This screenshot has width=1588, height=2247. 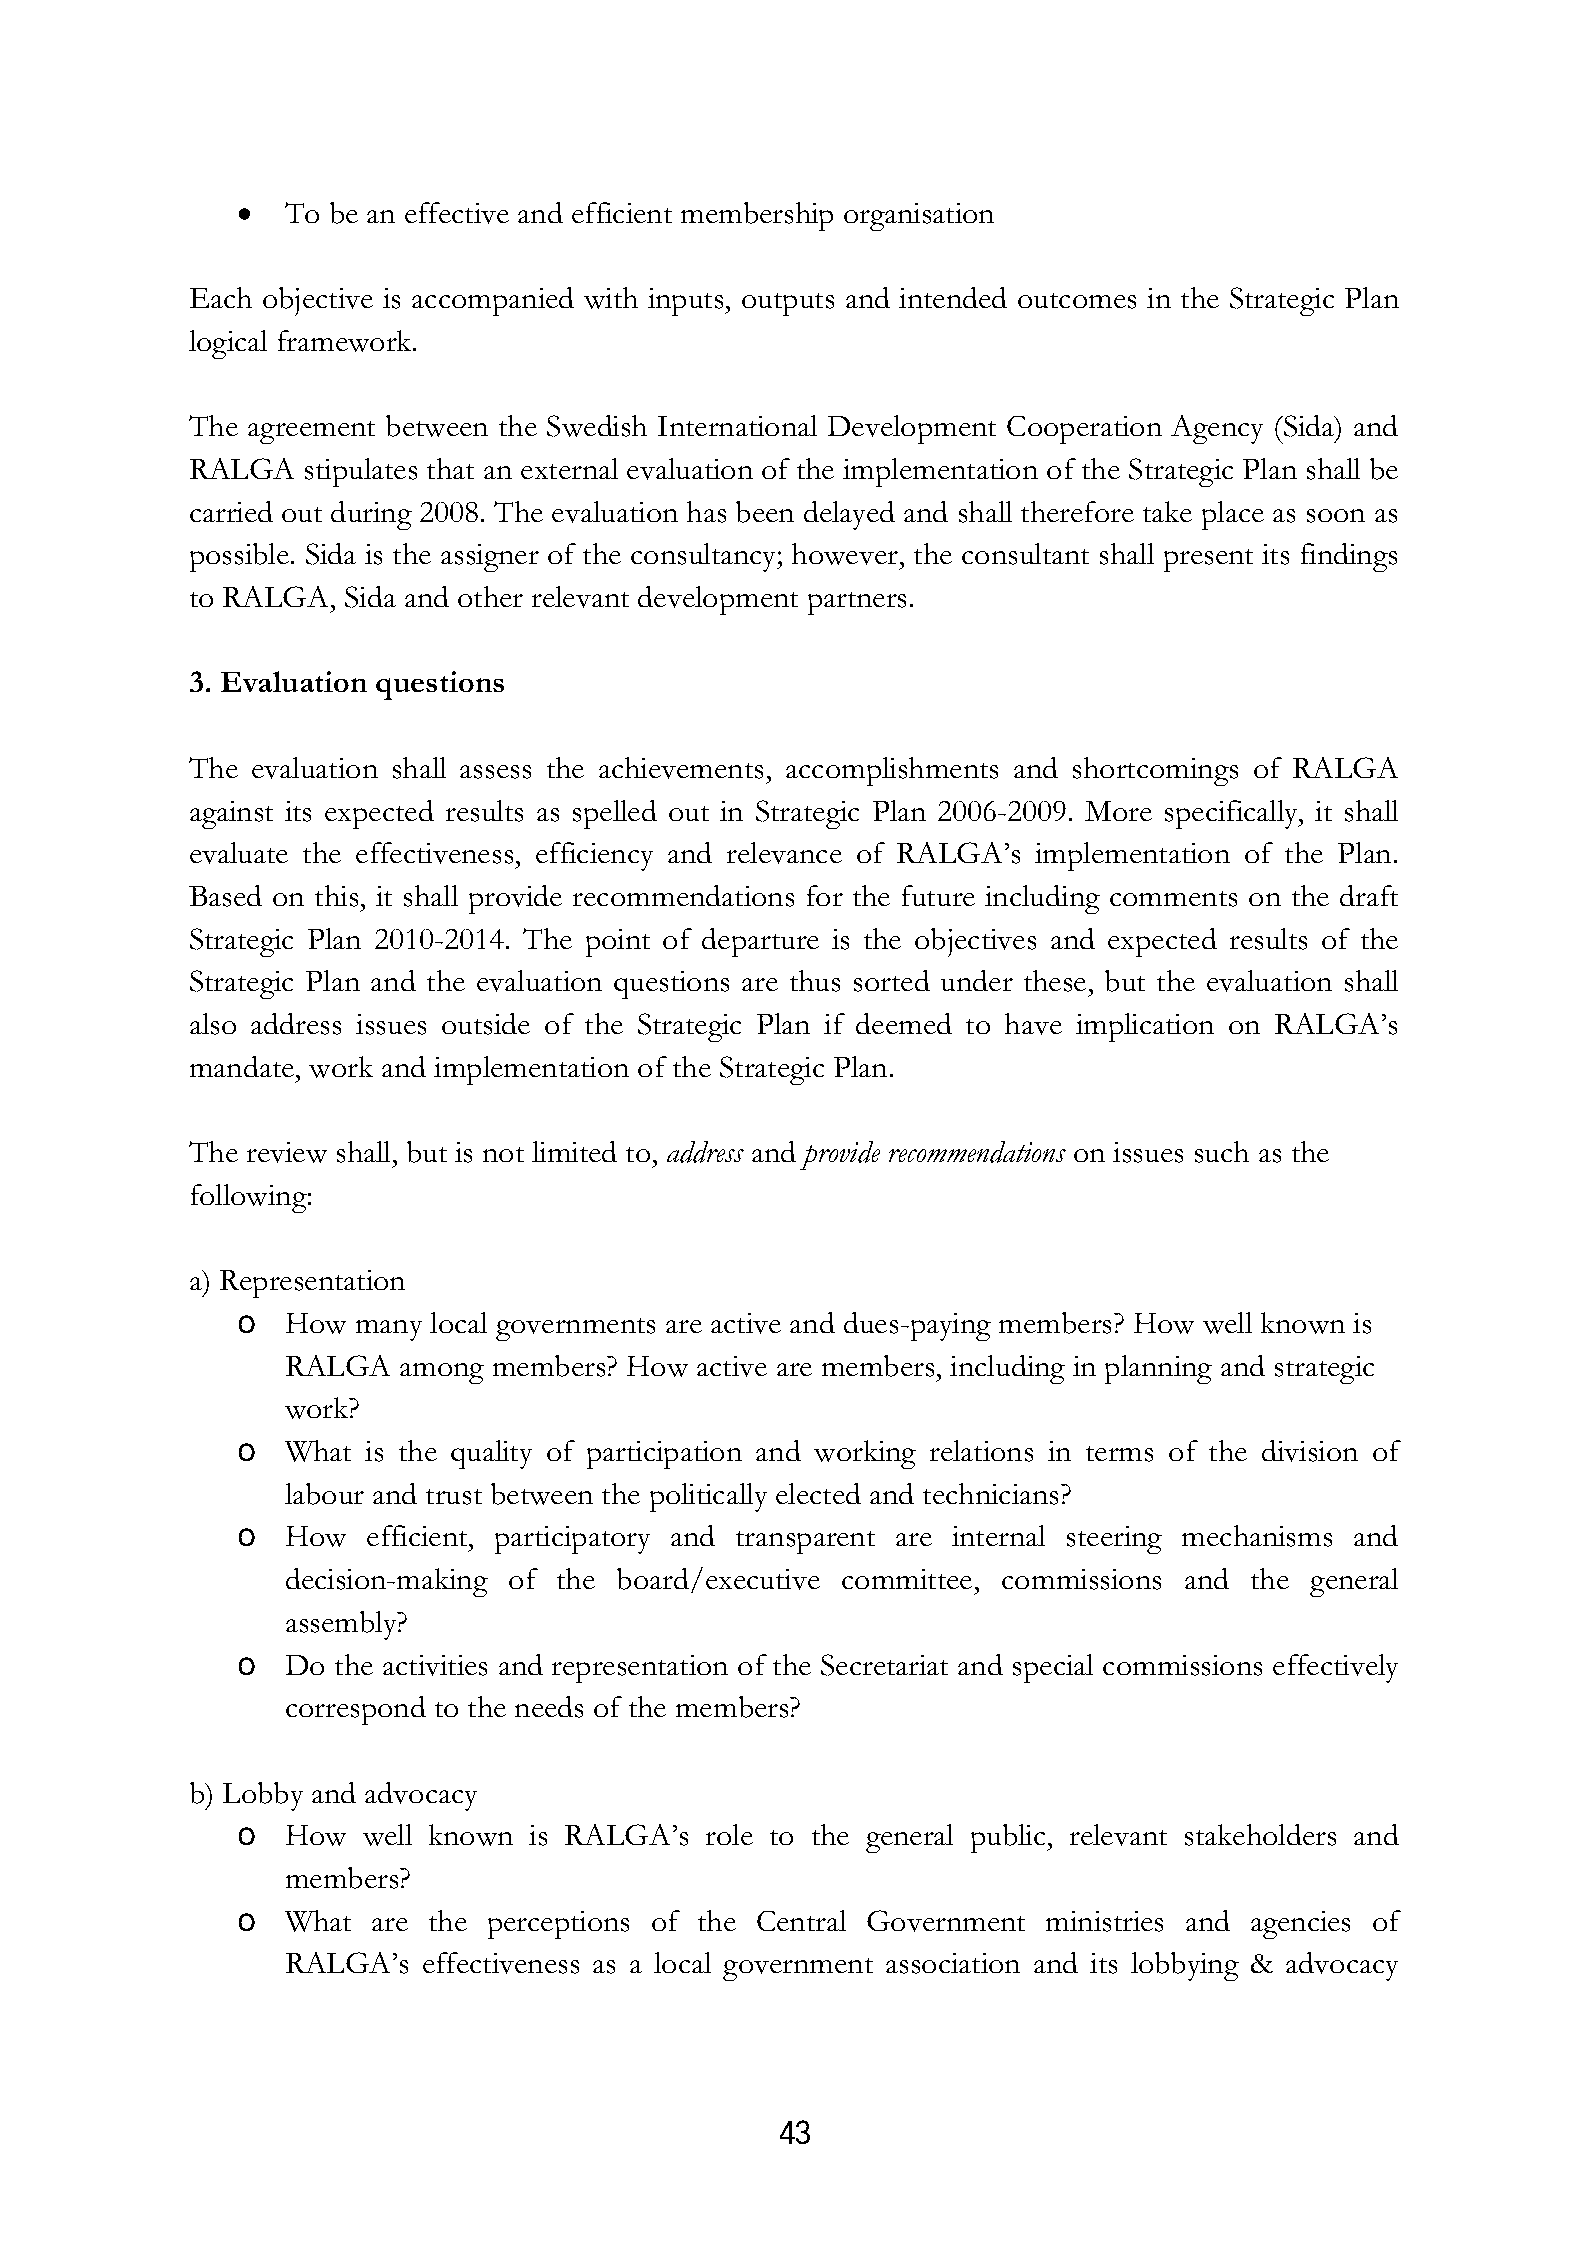 What do you see at coordinates (904, 1023) in the screenshot?
I see `deemed` at bounding box center [904, 1023].
